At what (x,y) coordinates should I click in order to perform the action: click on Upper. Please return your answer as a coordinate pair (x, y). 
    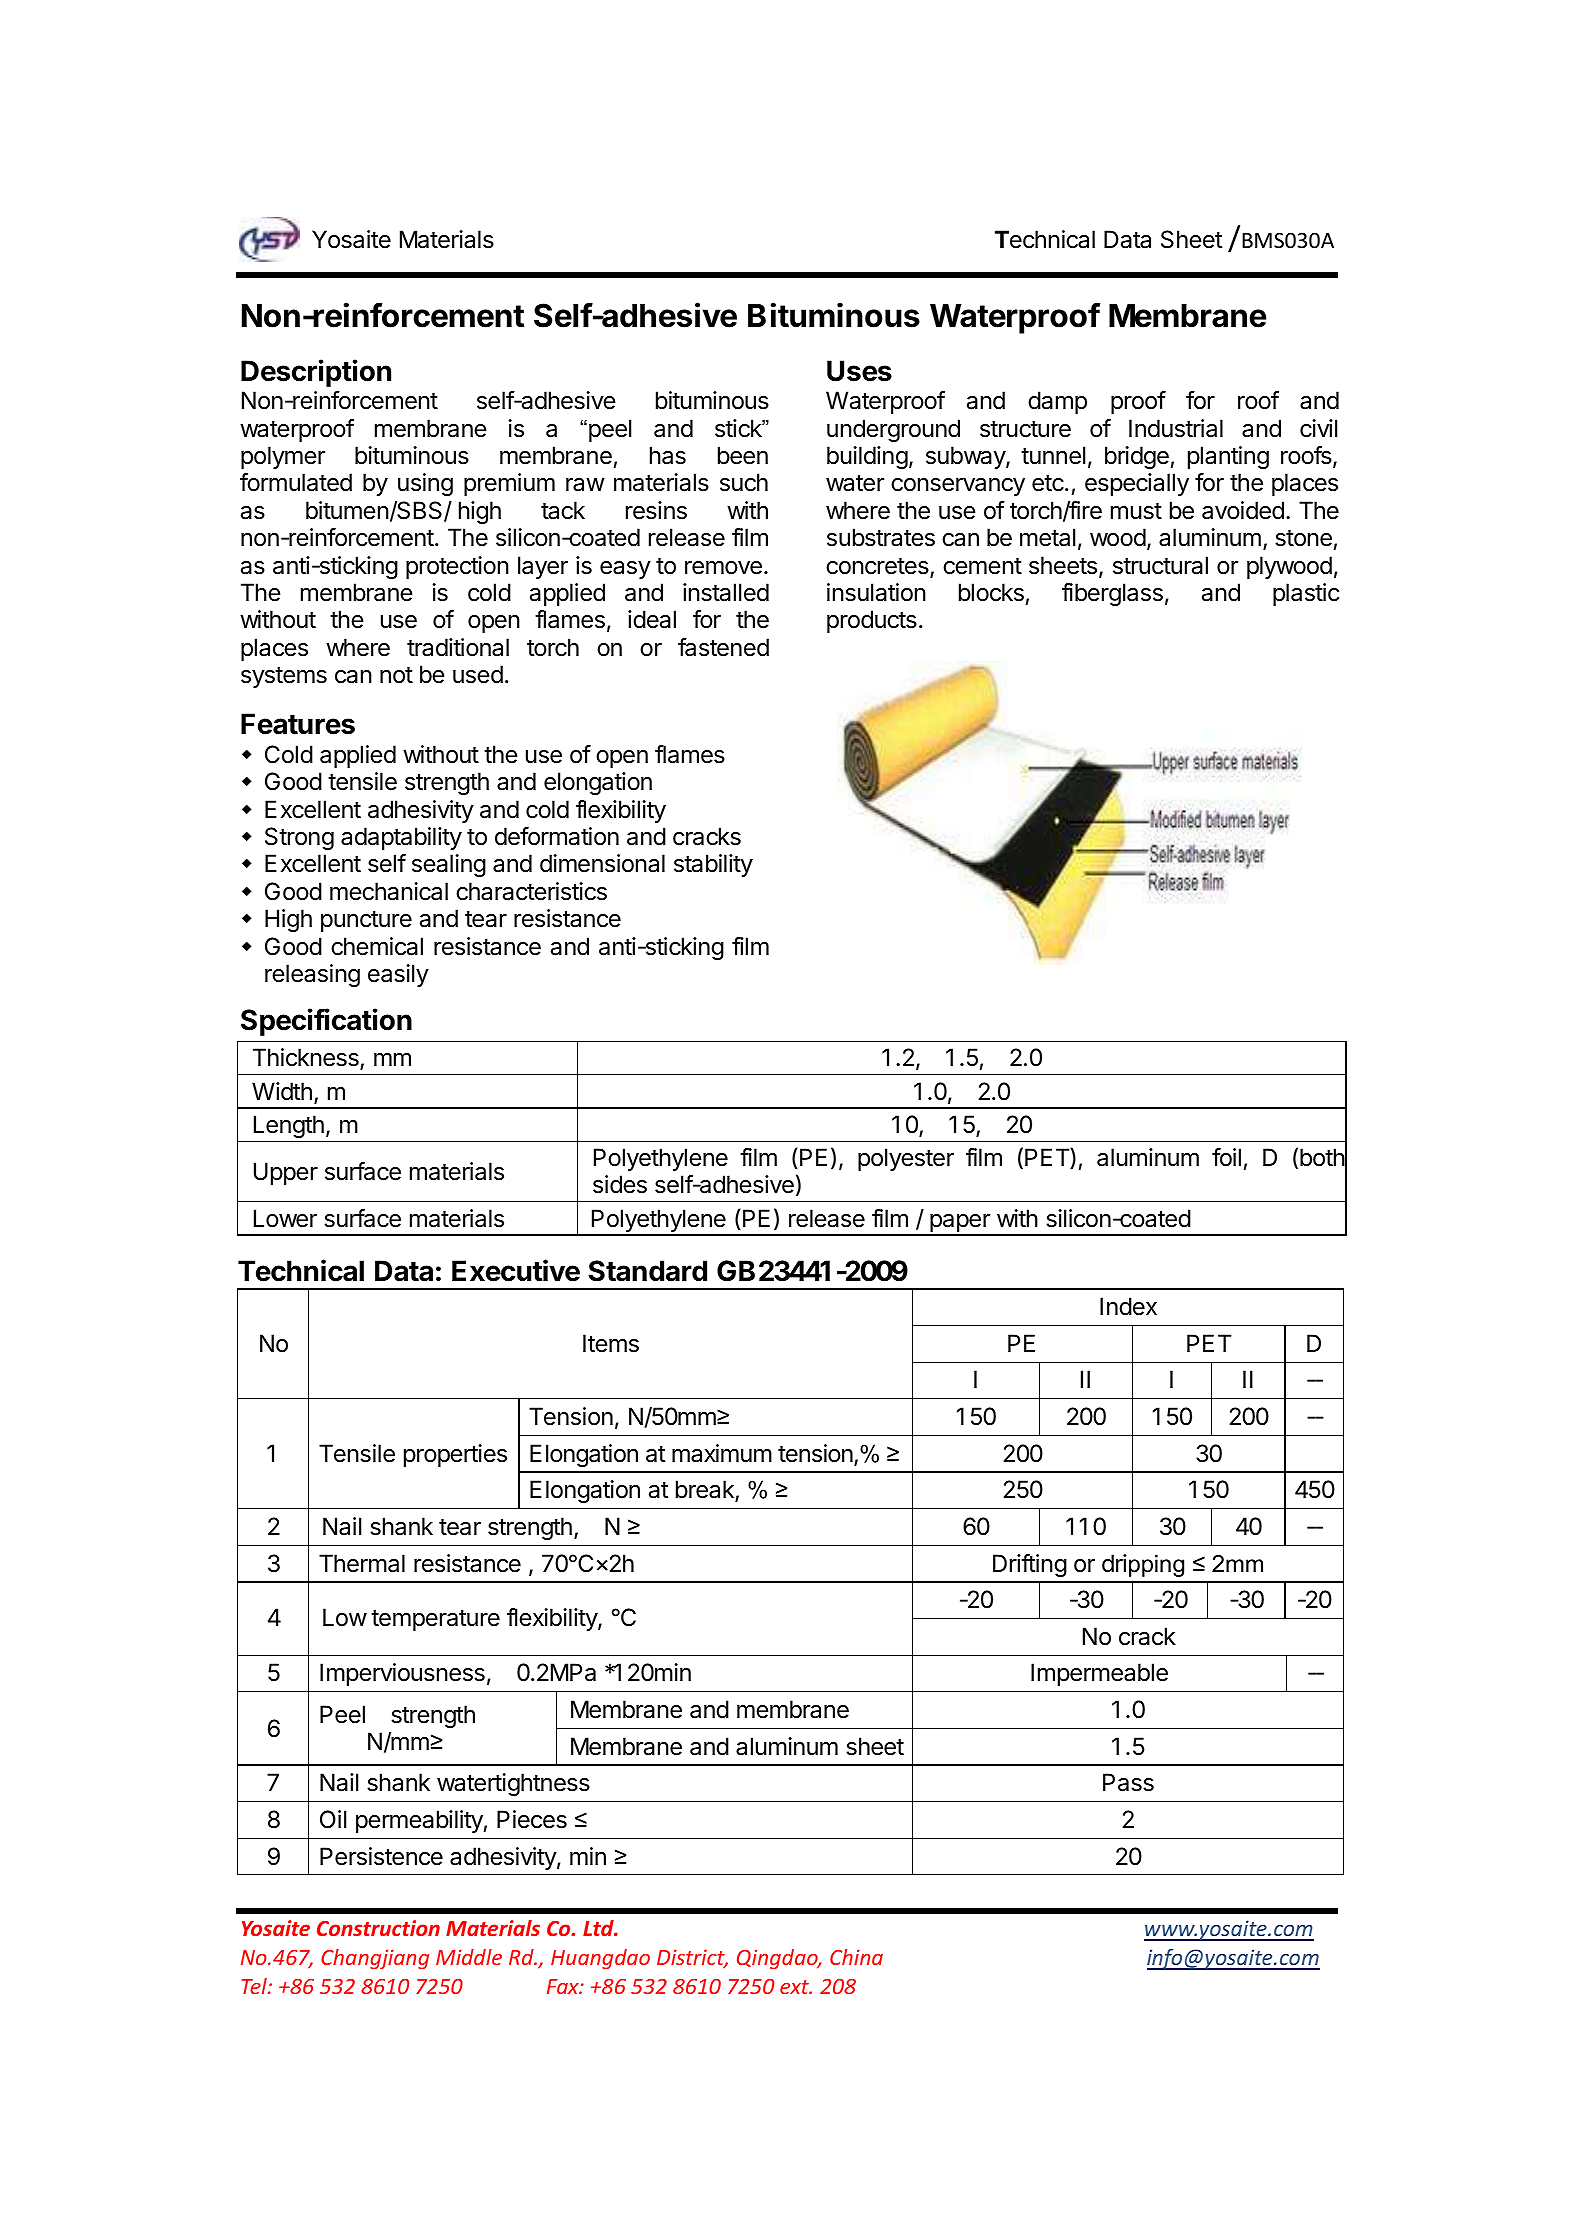
    Looking at the image, I should click on (286, 1173).
